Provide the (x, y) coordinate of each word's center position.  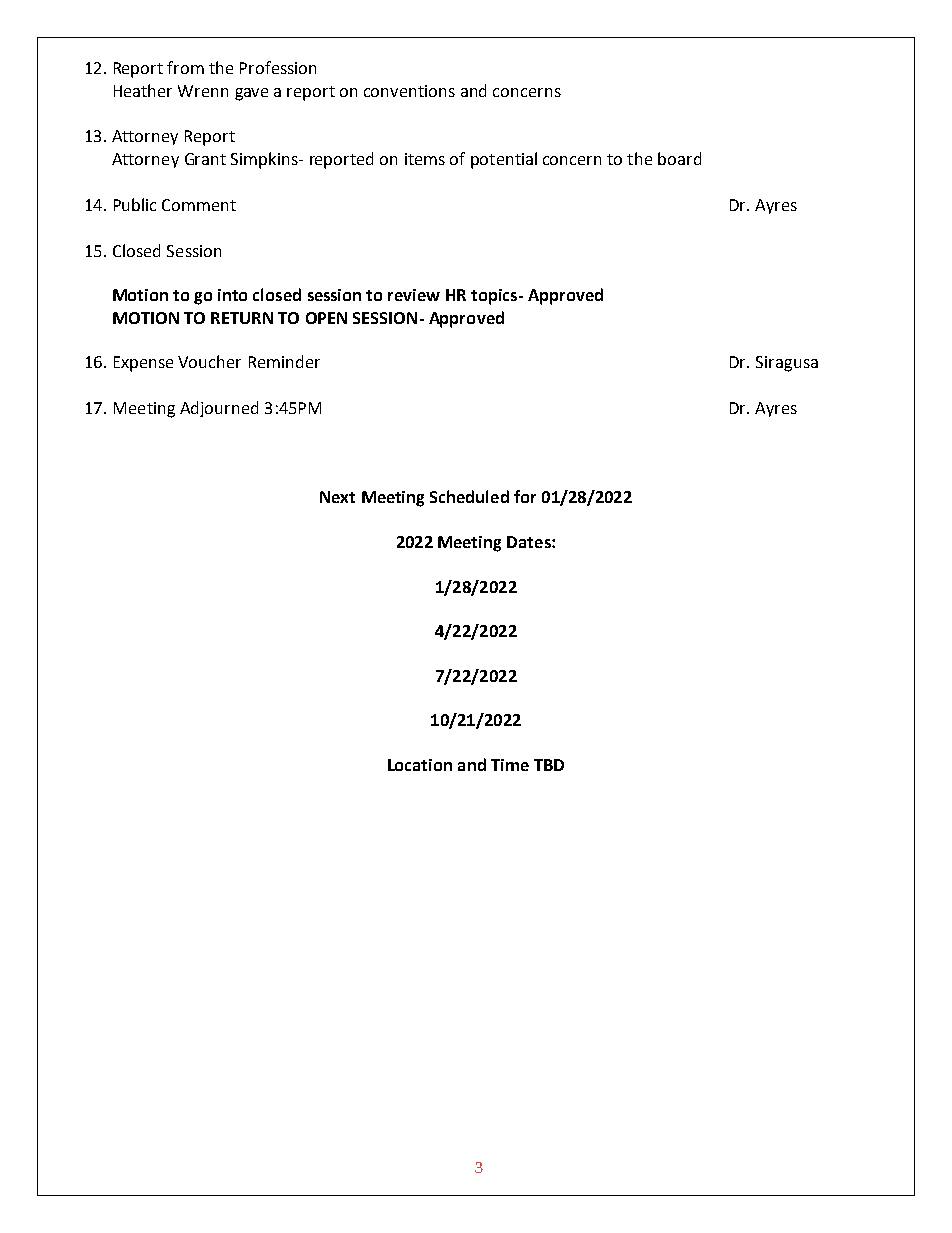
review (414, 295)
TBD (549, 765)
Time (510, 765)
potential (504, 160)
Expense (143, 364)
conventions (409, 91)
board (679, 158)
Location (420, 765)
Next (337, 497)
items (425, 159)
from (185, 67)
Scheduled (469, 496)
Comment (199, 205)
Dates (530, 542)
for (525, 496)
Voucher (209, 361)
